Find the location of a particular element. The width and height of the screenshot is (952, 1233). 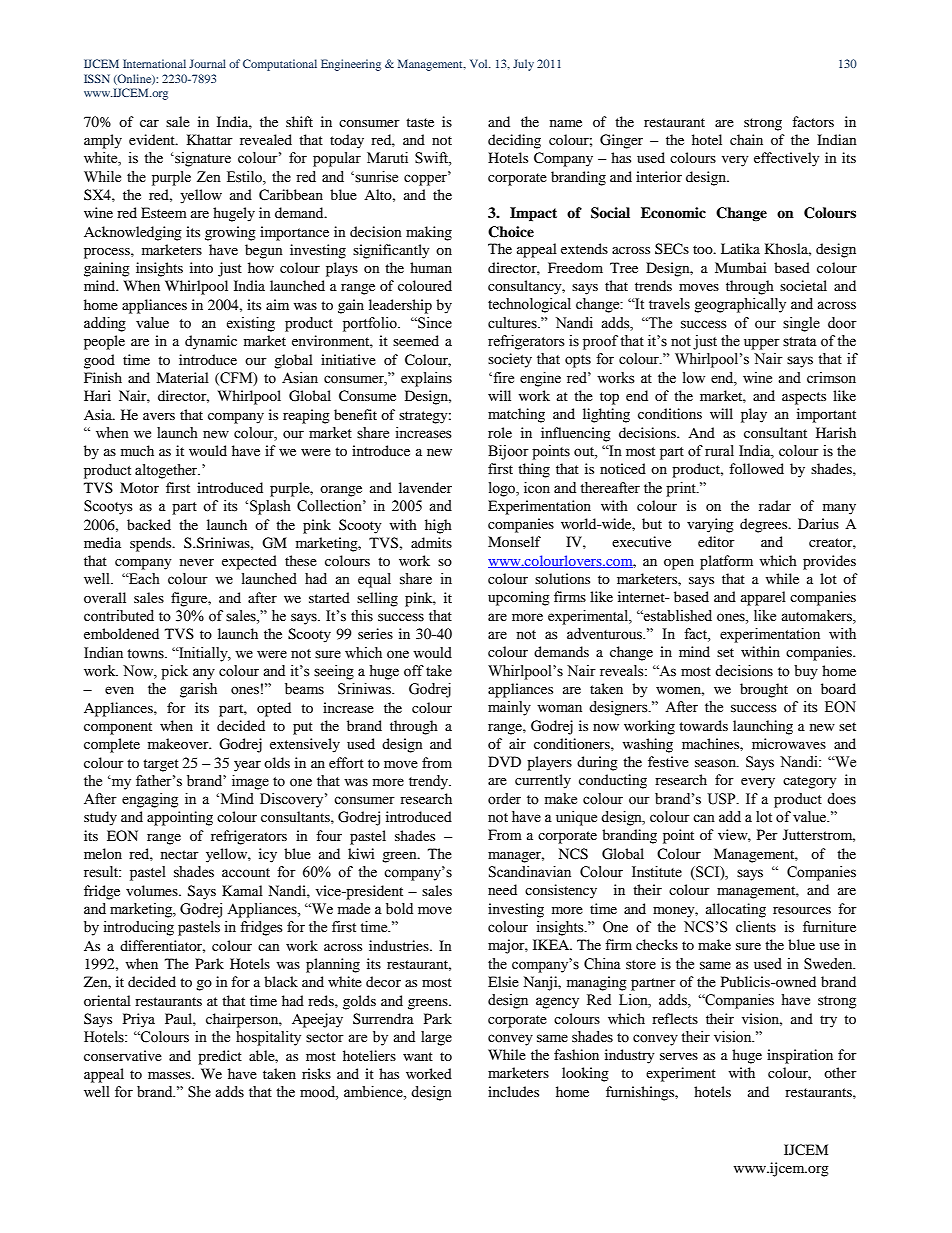

upper is located at coordinates (762, 344).
